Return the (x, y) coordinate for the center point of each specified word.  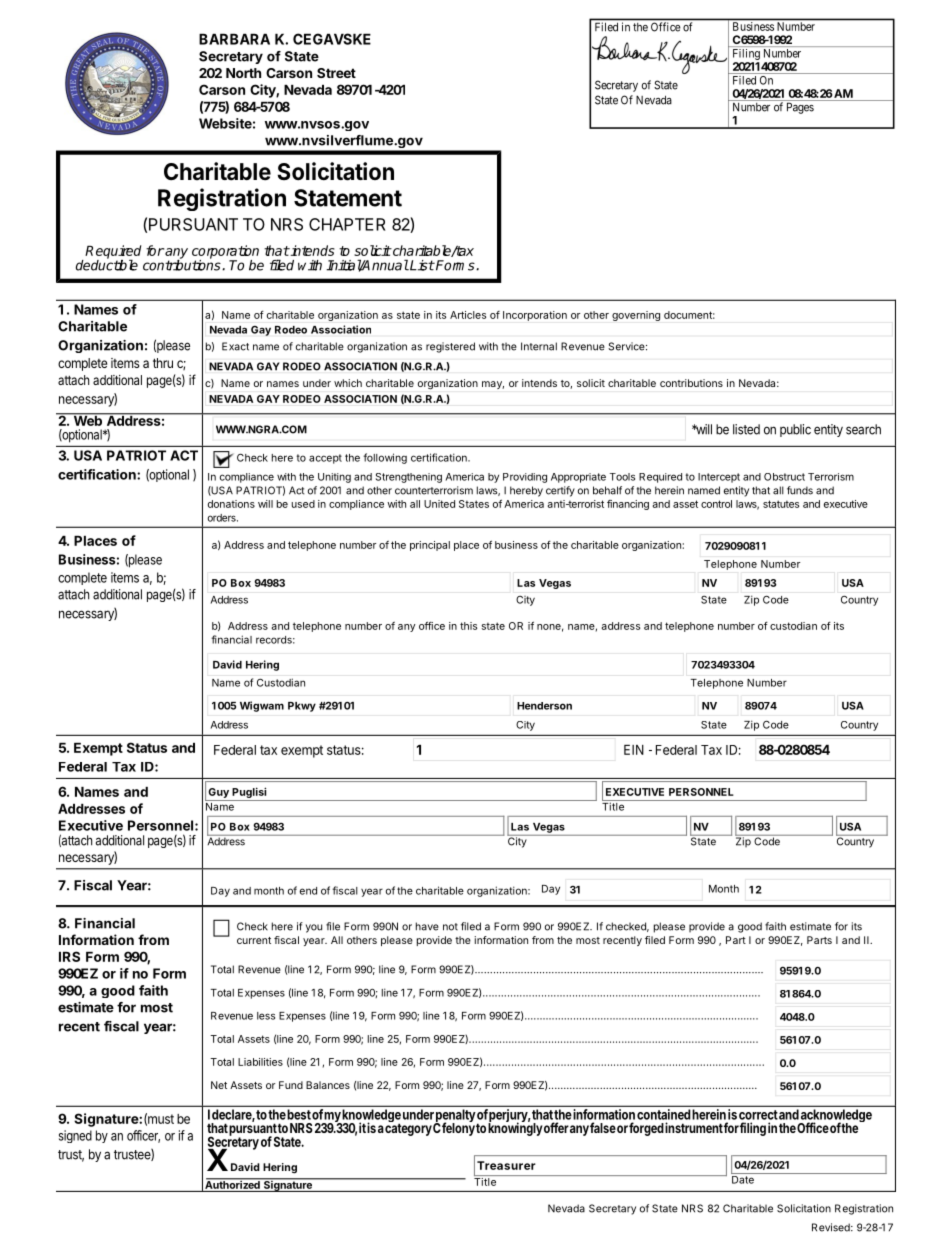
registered (450, 347)
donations (231, 504)
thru (163, 363)
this (468, 626)
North (243, 73)
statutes (781, 504)
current (254, 940)
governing (636, 316)
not (450, 927)
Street (336, 73)
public (795, 430)
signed (75, 1136)
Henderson (544, 706)
